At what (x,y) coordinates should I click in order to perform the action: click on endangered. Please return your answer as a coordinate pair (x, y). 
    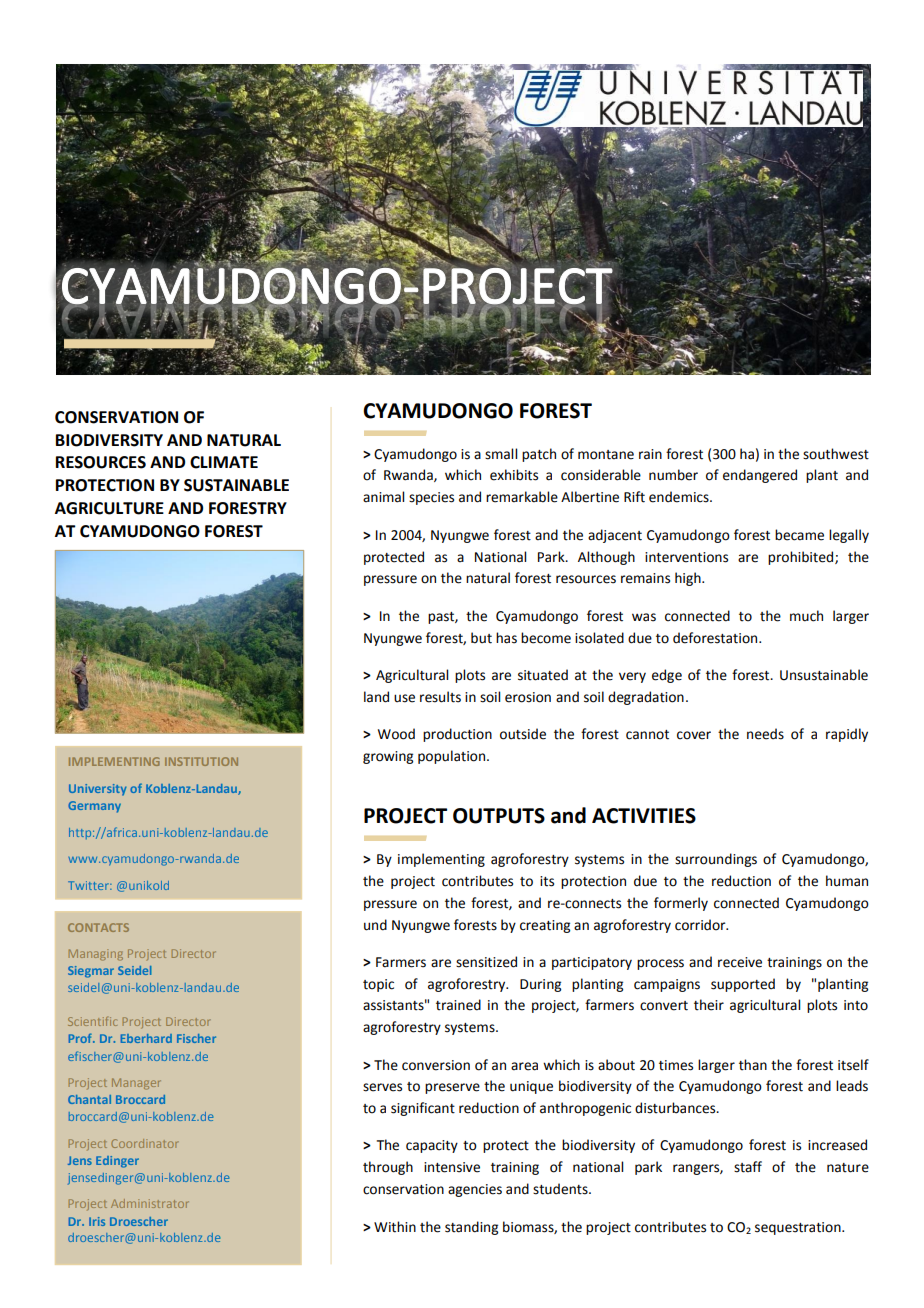
    Looking at the image, I should click on (760, 476).
